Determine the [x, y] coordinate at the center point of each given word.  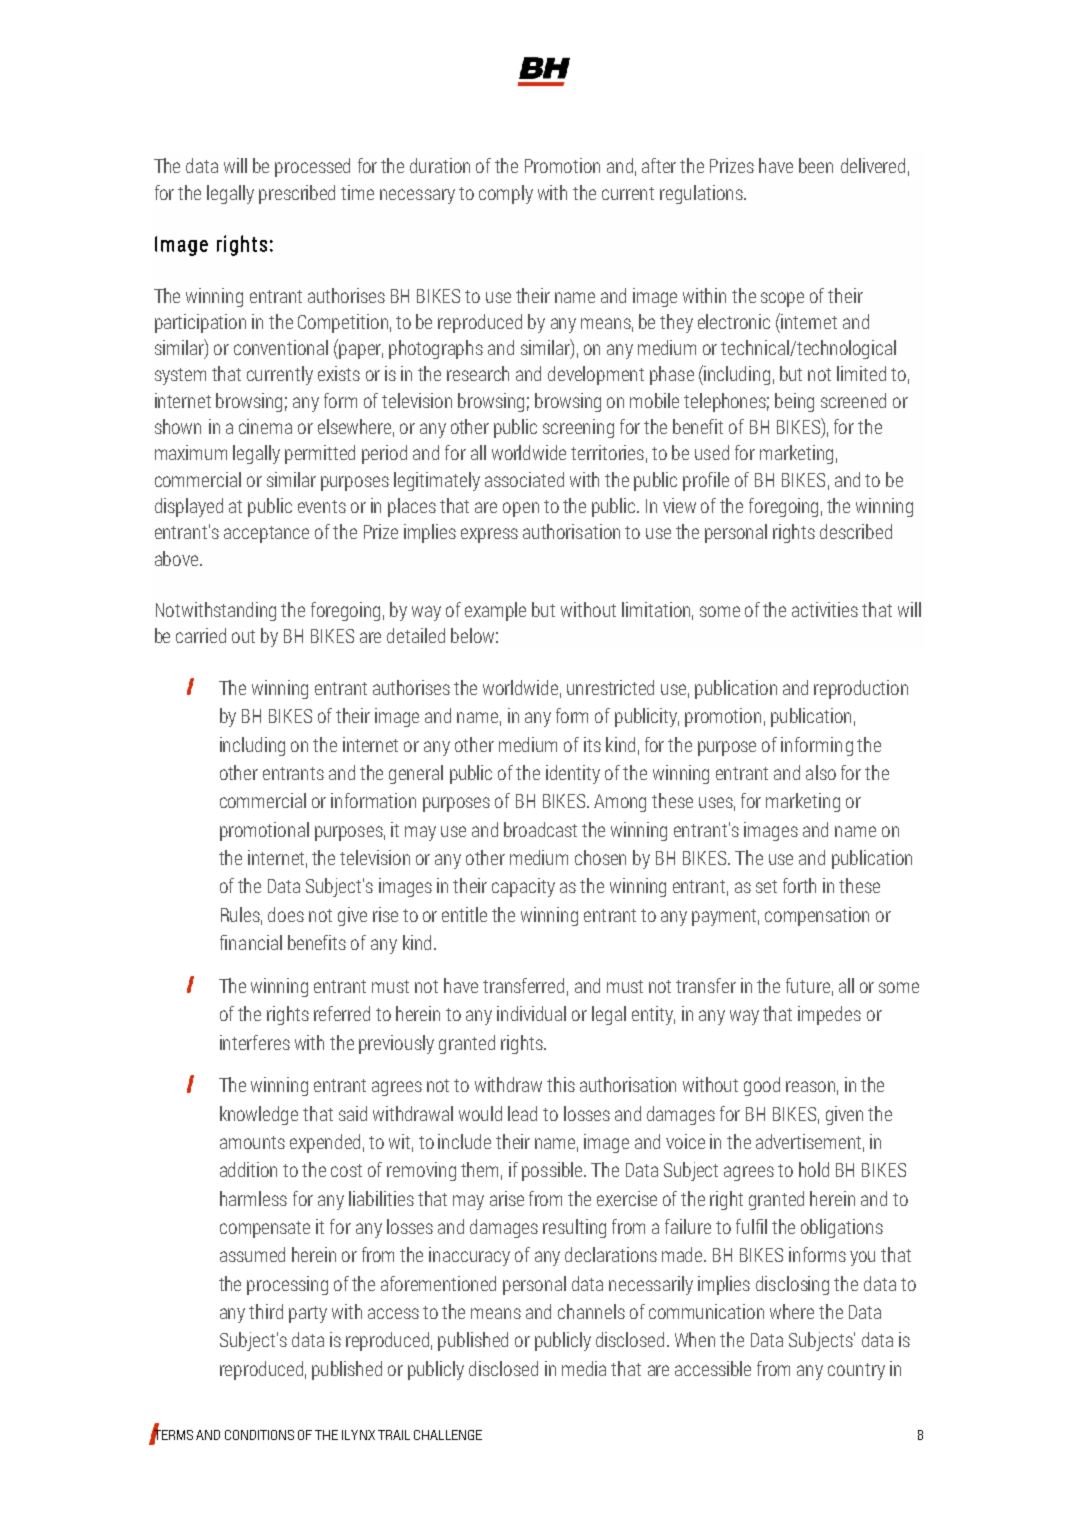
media [584, 1368]
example [495, 611]
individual [531, 1013]
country [856, 1371]
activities [825, 609]
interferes [255, 1042]
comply [506, 194]
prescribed [297, 194]
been [816, 165]
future [808, 985]
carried [201, 635]
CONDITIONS [259, 1435]
